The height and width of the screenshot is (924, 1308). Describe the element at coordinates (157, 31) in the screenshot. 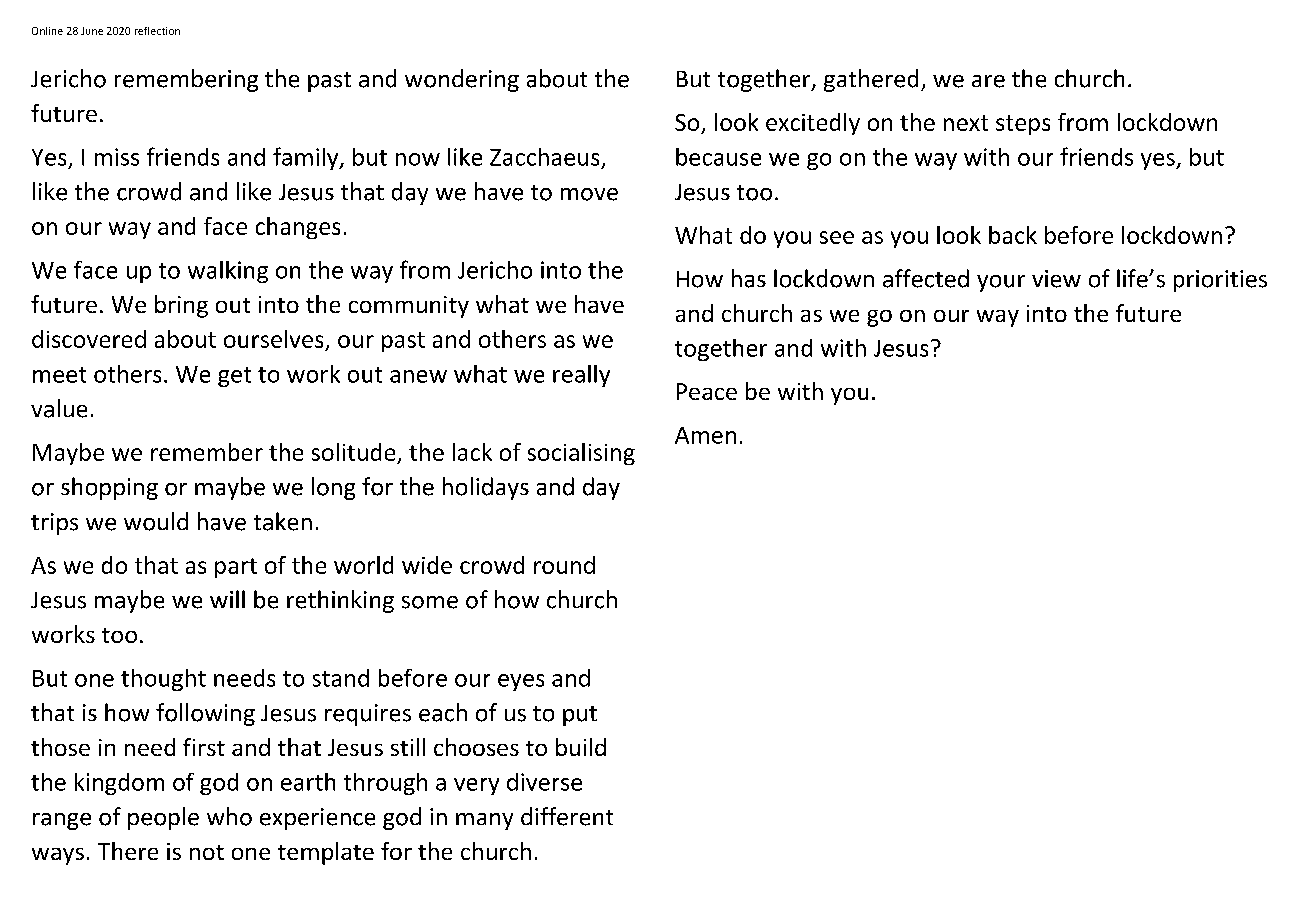

I see `reflection` at that location.
